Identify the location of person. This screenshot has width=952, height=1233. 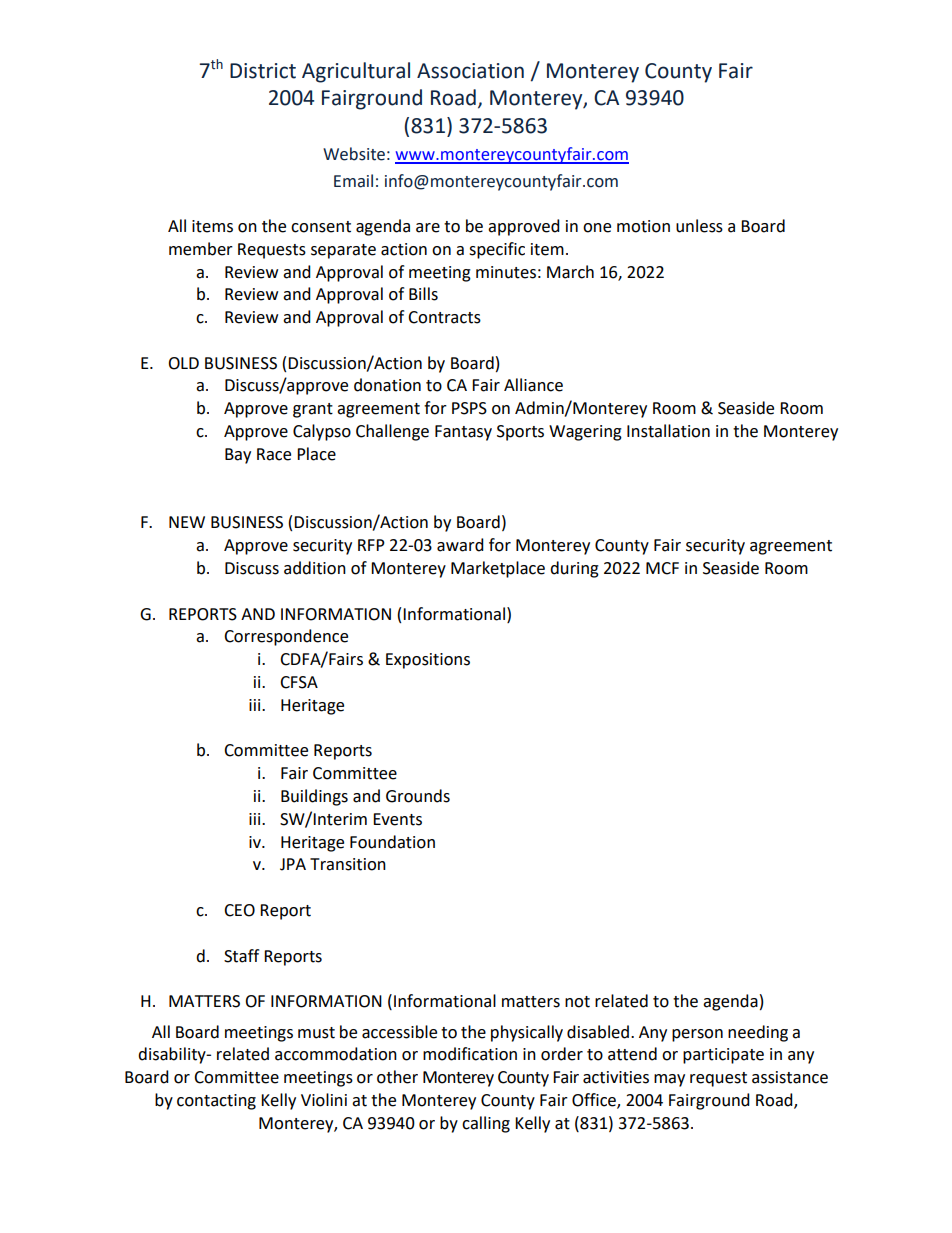
(697, 1035).
